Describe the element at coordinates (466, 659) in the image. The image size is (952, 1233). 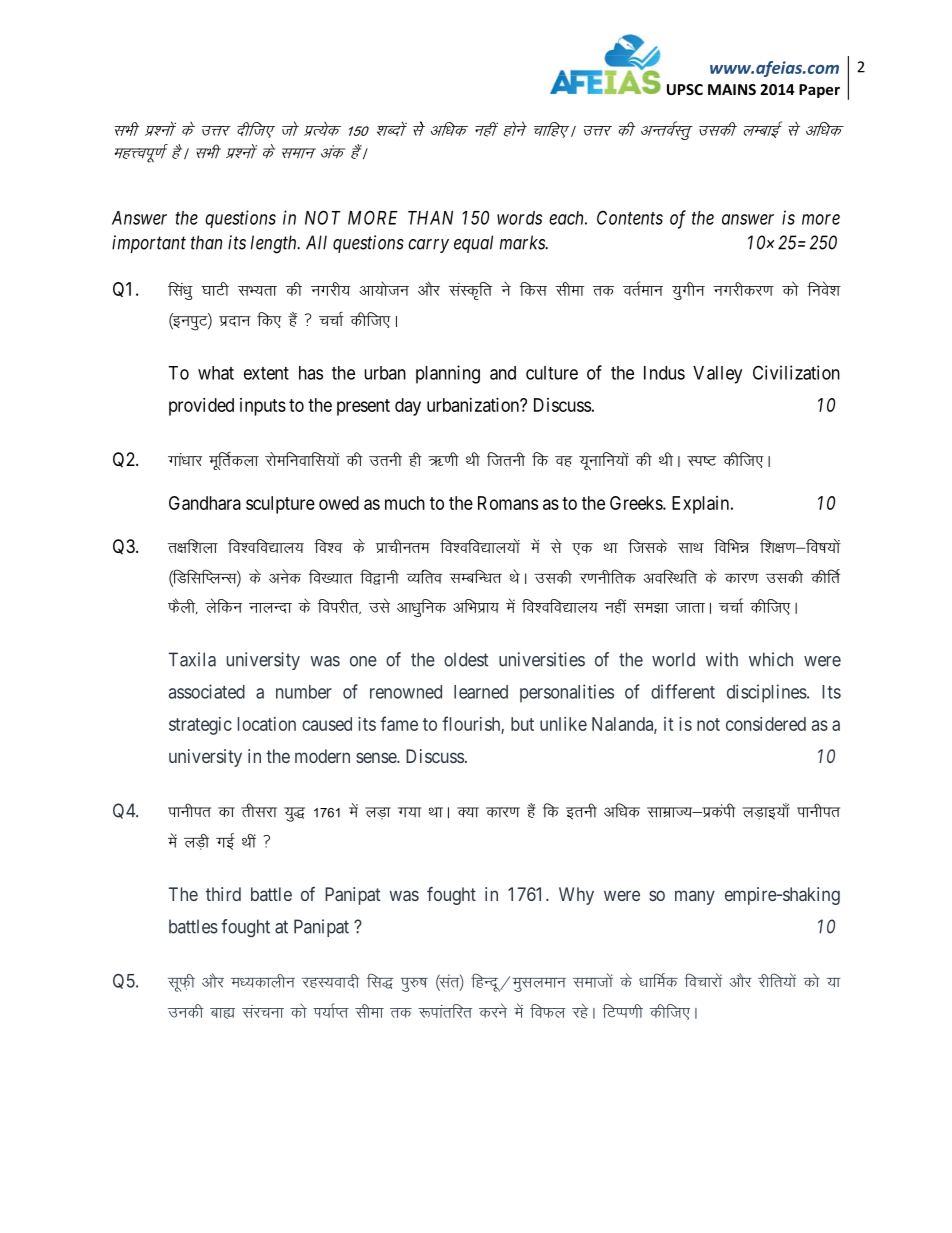
I see `oldest` at that location.
